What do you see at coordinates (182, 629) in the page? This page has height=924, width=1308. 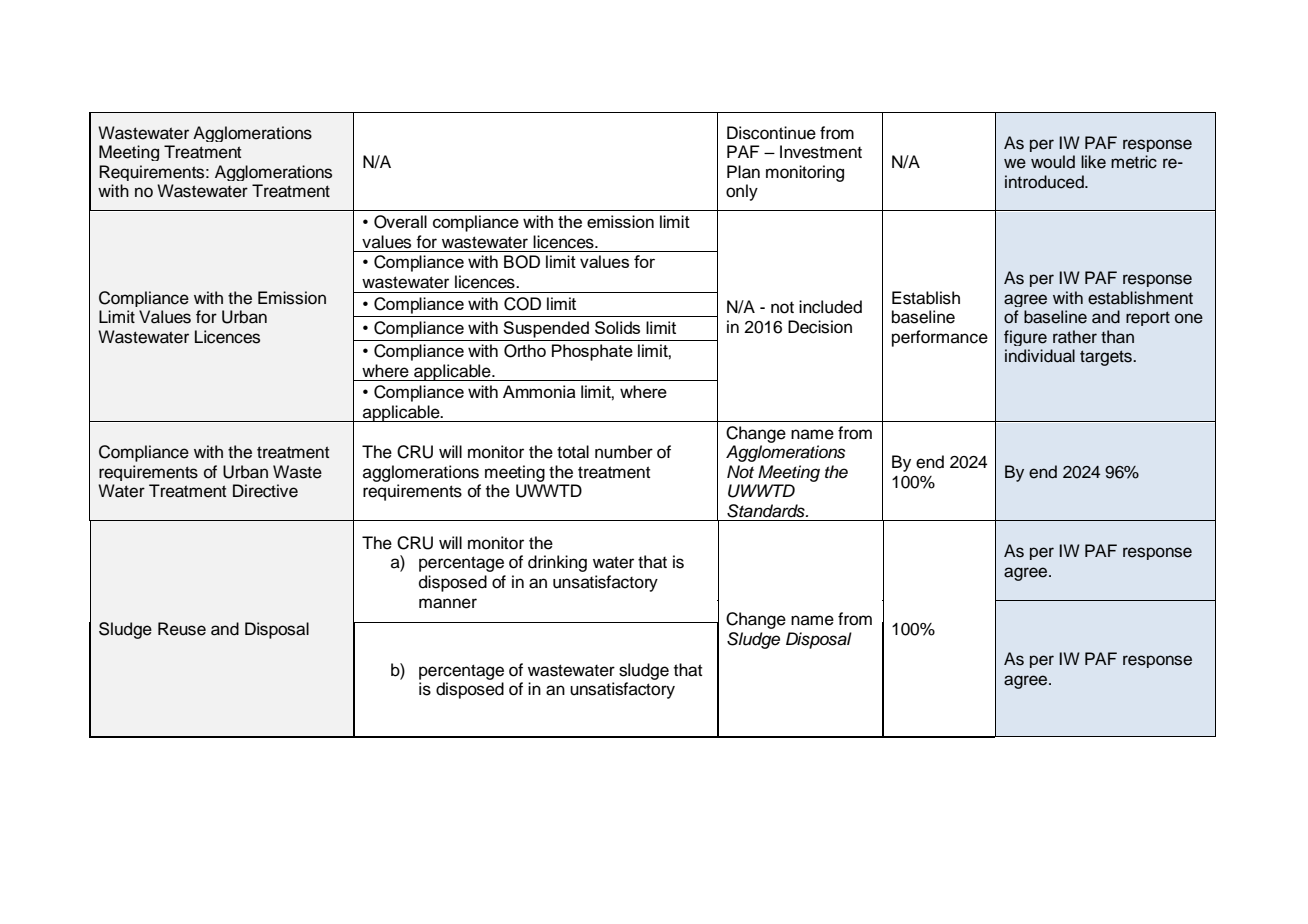 I see `Reuse` at bounding box center [182, 629].
